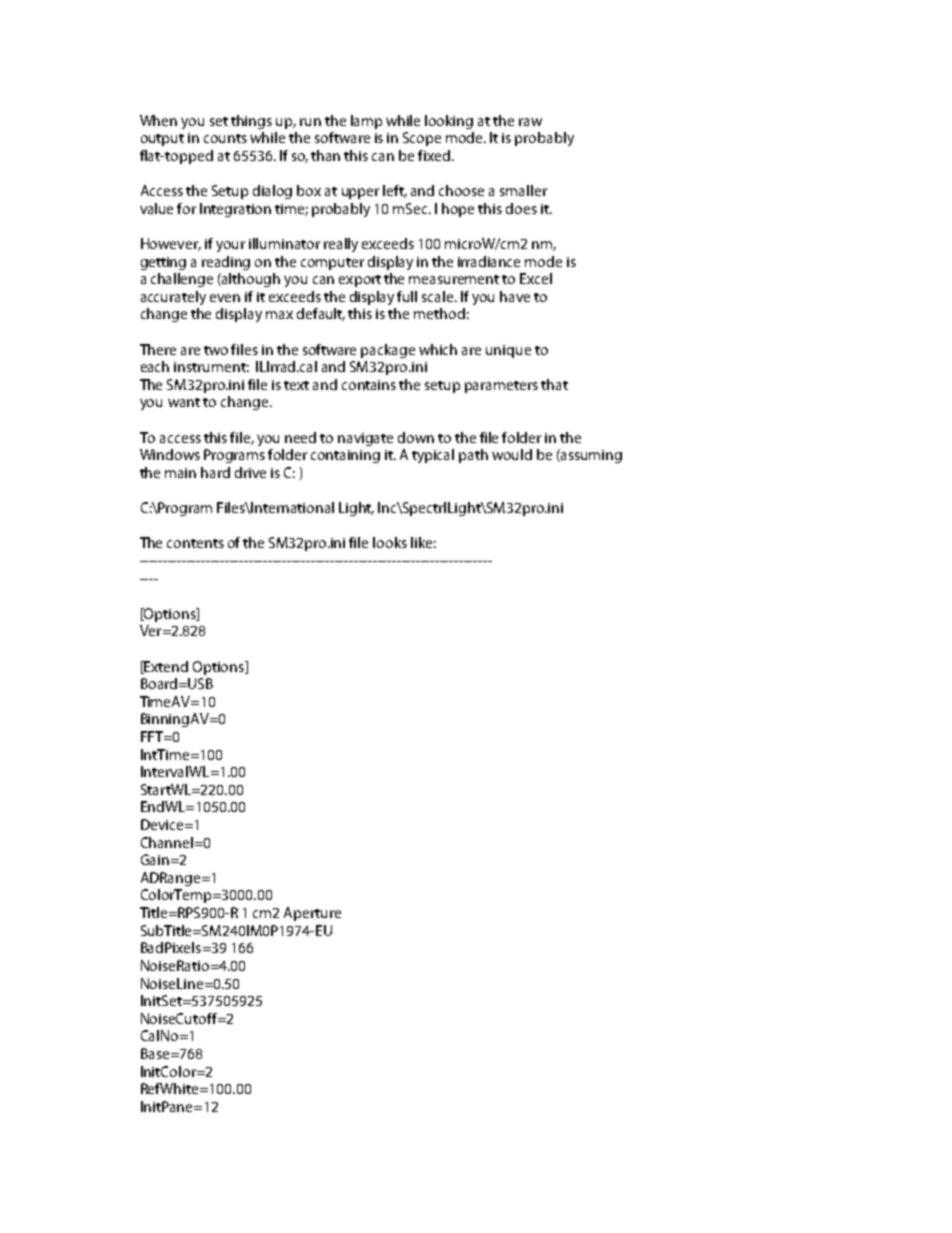 This image has height=1233, width=952. Describe the element at coordinates (530, 122) in the image. I see `raw` at that location.
